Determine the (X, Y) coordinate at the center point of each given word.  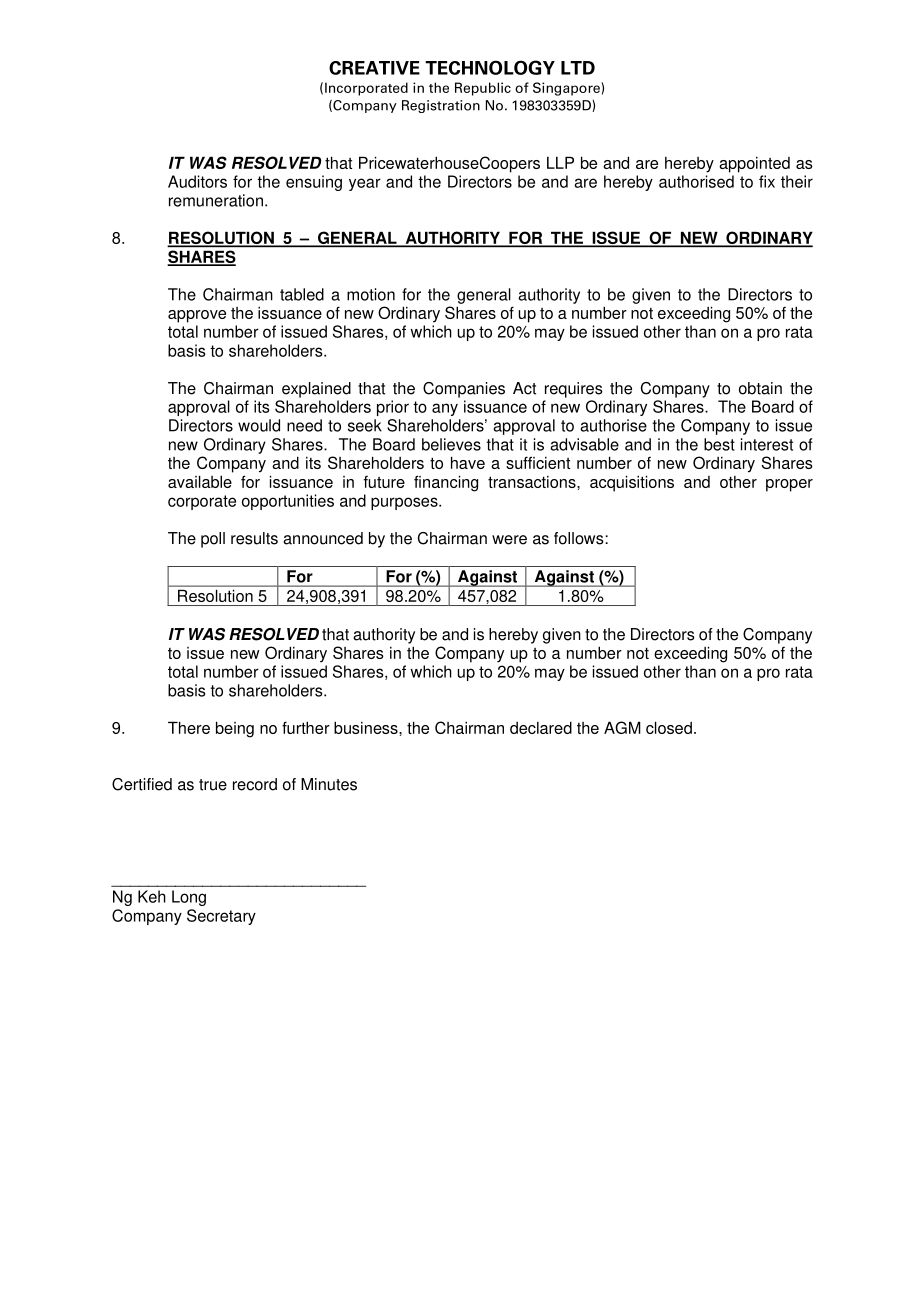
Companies (464, 390)
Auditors (197, 181)
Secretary (221, 917)
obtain (760, 388)
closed (669, 727)
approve (197, 316)
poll (213, 540)
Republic (483, 89)
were (509, 540)
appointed (754, 165)
